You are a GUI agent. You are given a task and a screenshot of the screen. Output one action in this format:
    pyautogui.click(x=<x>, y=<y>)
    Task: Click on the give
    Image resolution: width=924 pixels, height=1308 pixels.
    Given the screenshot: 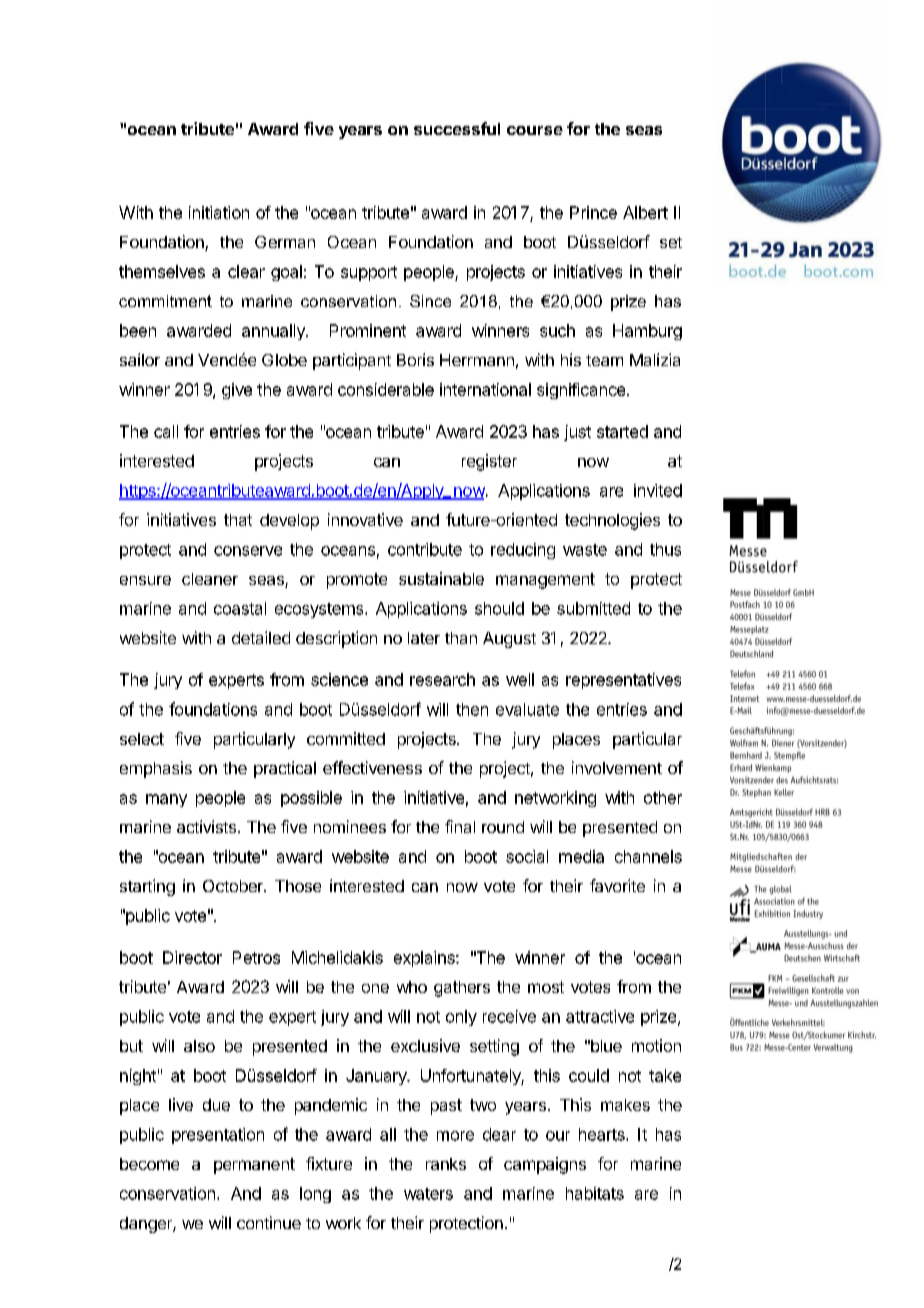 What is the action you would take?
    pyautogui.click(x=237, y=391)
